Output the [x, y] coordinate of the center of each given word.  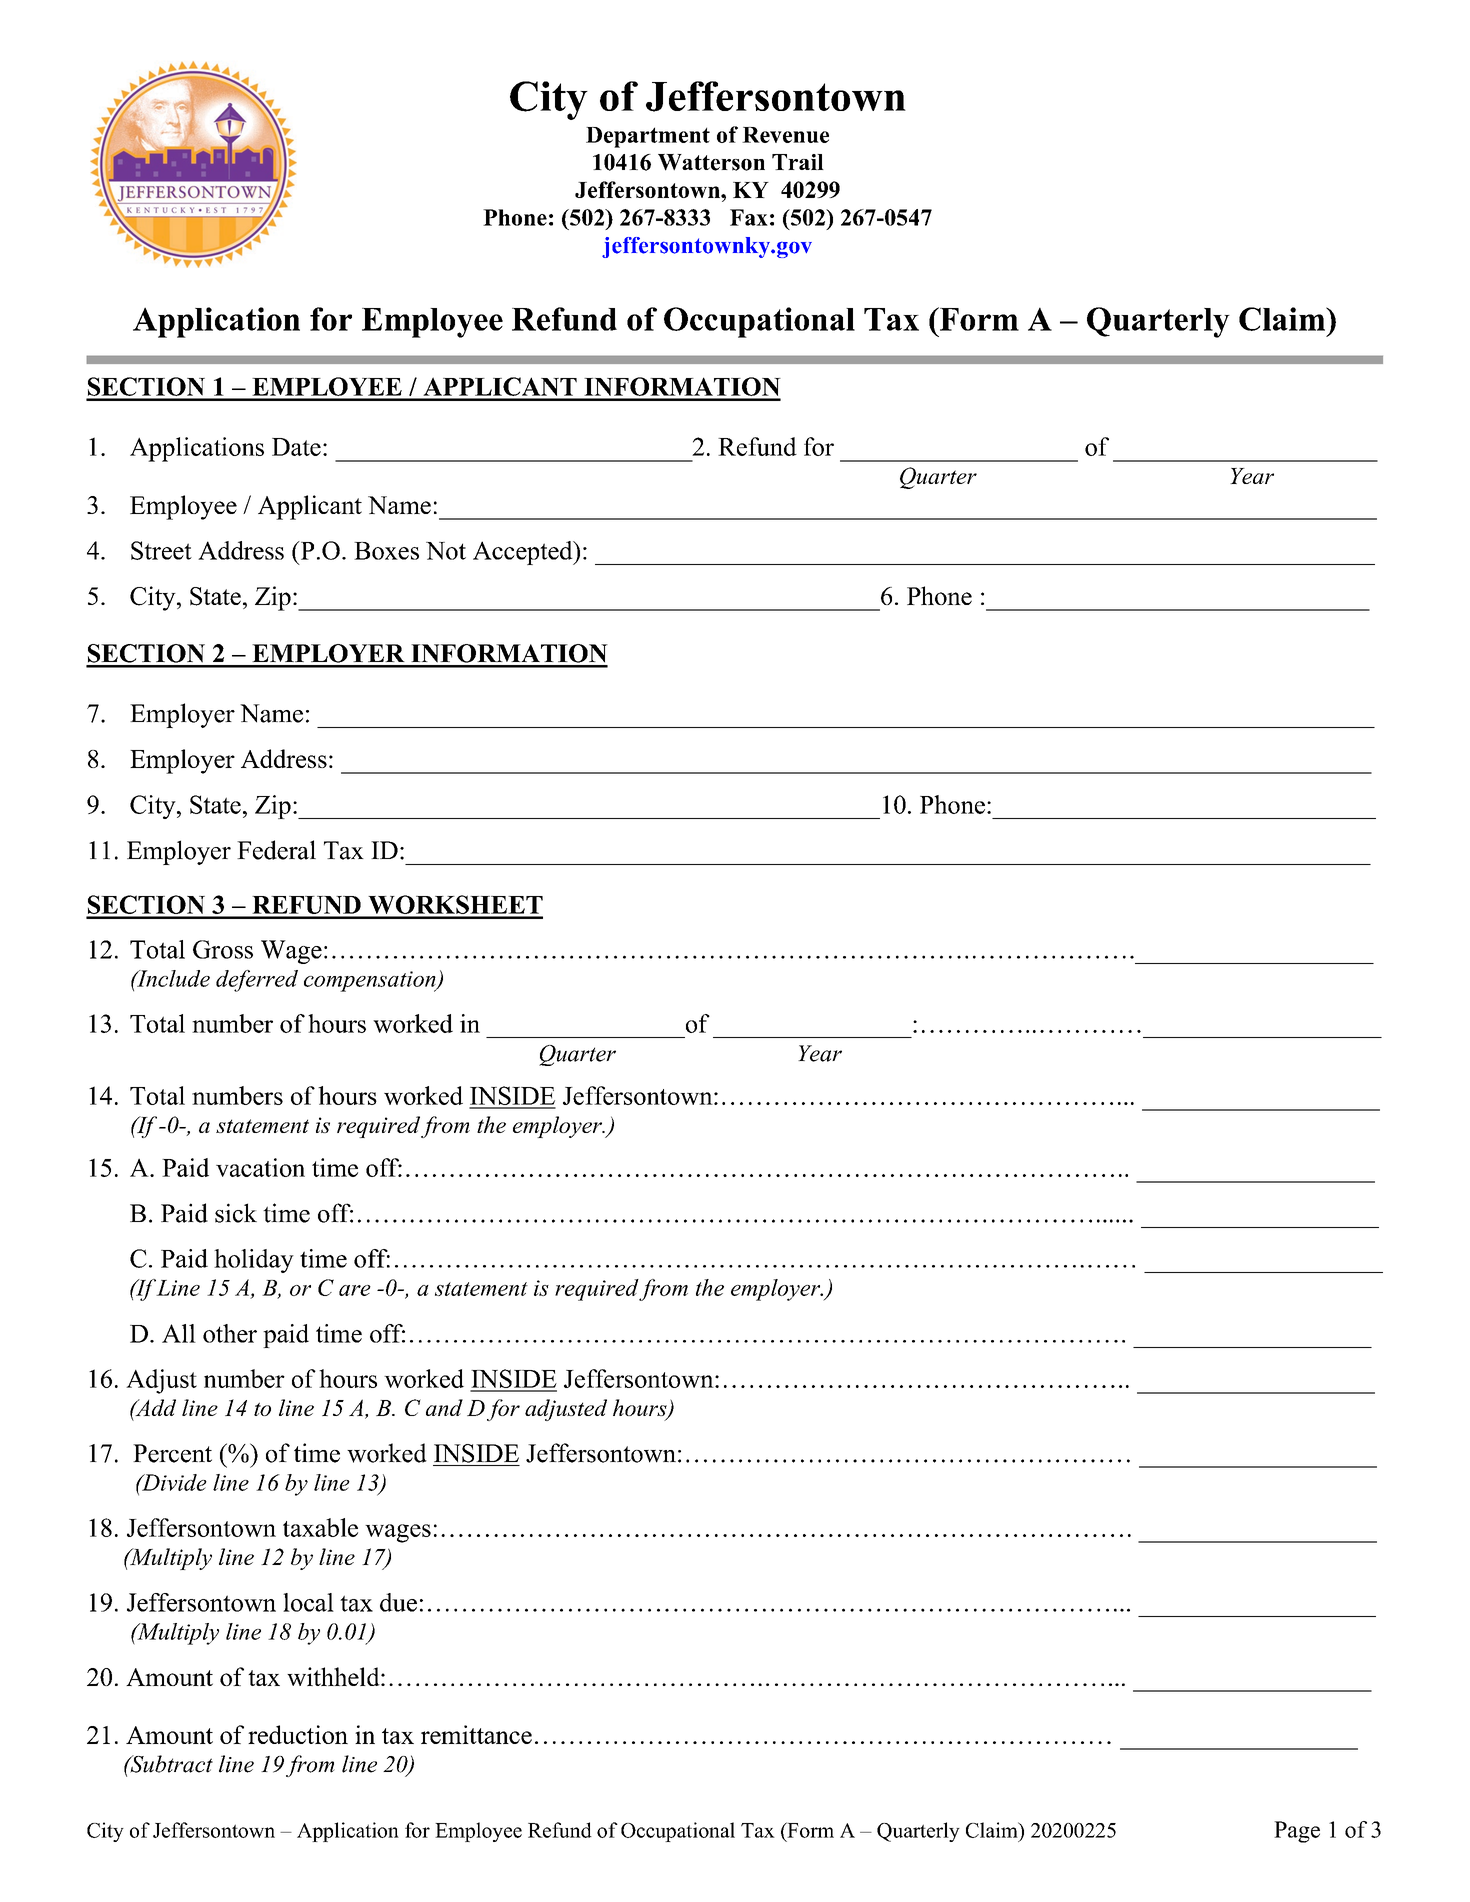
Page [1297, 1832]
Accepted [524, 553]
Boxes [386, 551]
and [444, 1407]
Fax [749, 217]
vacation [260, 1167]
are [355, 1290]
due [398, 1602]
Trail [798, 162]
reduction [298, 1734]
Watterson [711, 162]
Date [296, 447]
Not [446, 551]
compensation [371, 981]
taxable [320, 1527]
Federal [276, 850]
